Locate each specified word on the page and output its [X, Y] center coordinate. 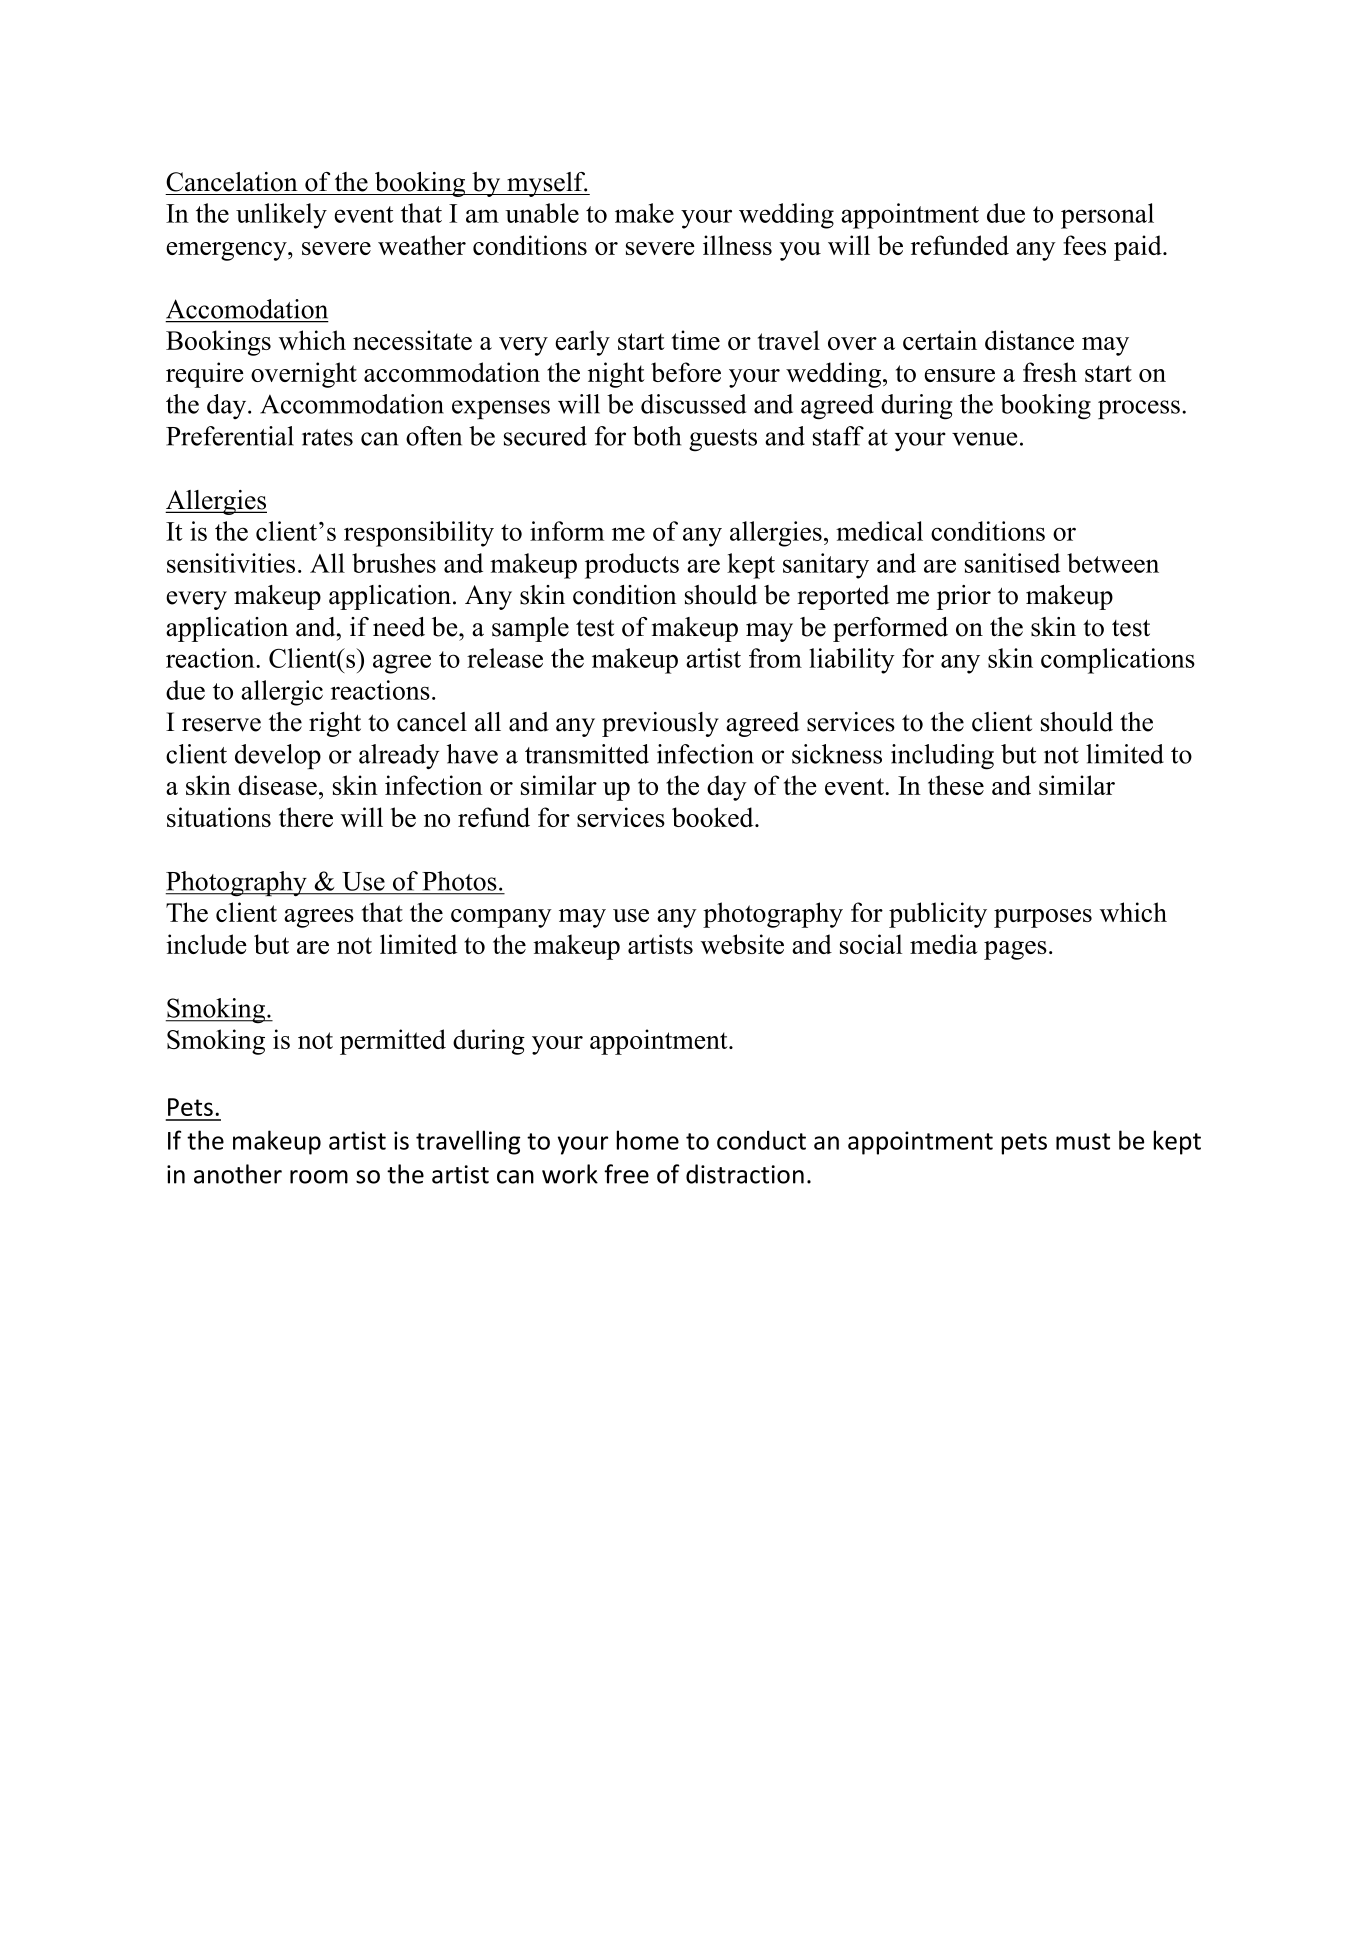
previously [660, 724]
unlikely [281, 216]
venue [984, 439]
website [742, 944]
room [319, 1177]
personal [1107, 216]
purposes [1043, 918]
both [657, 436]
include [206, 944]
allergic [282, 693]
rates [327, 437]
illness [737, 245]
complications [1118, 661]
